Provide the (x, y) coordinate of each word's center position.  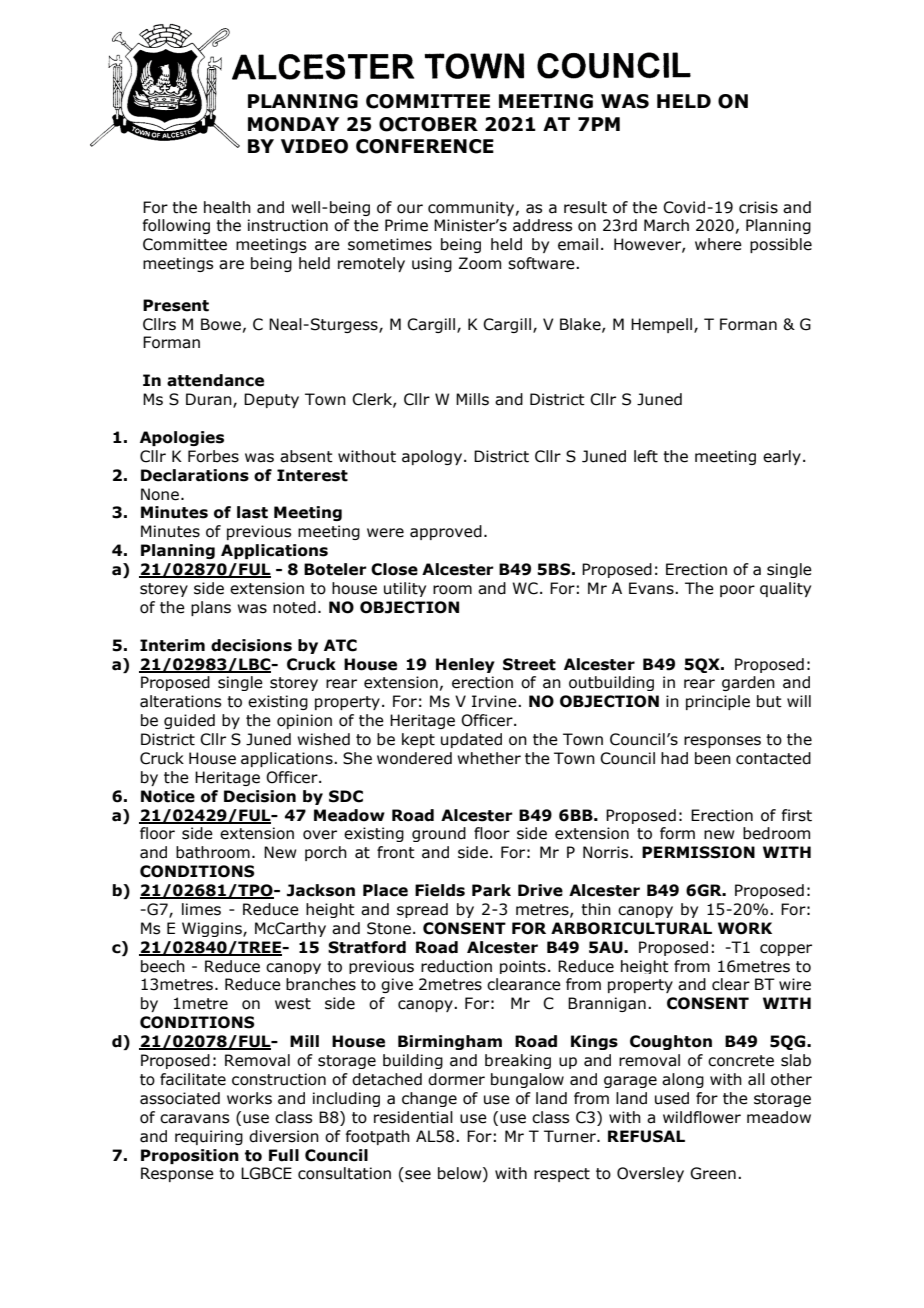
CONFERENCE (425, 146)
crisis (758, 207)
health (227, 207)
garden (748, 683)
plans (211, 608)
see (417, 1176)
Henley (465, 665)
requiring (209, 1137)
